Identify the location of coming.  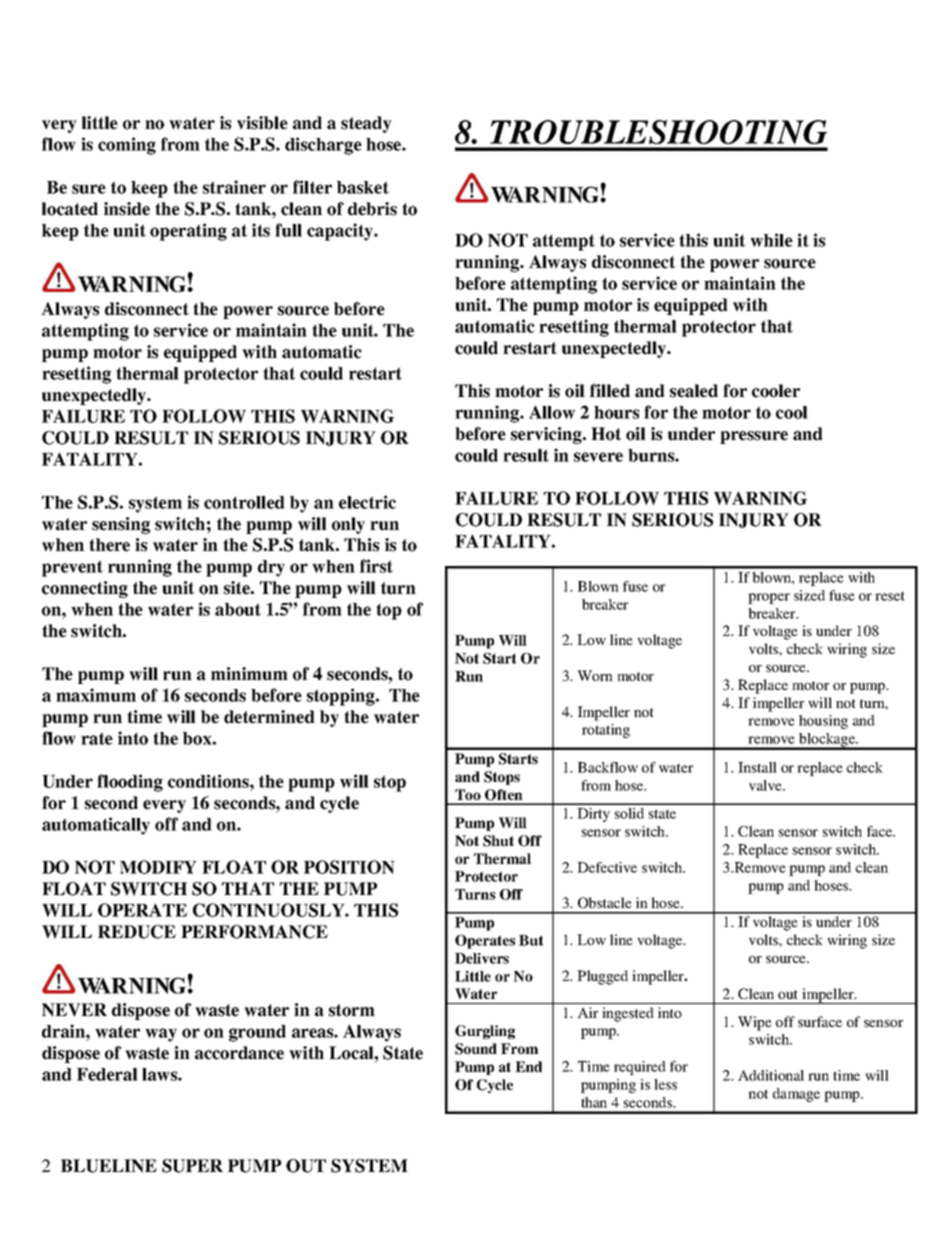
(127, 146).
